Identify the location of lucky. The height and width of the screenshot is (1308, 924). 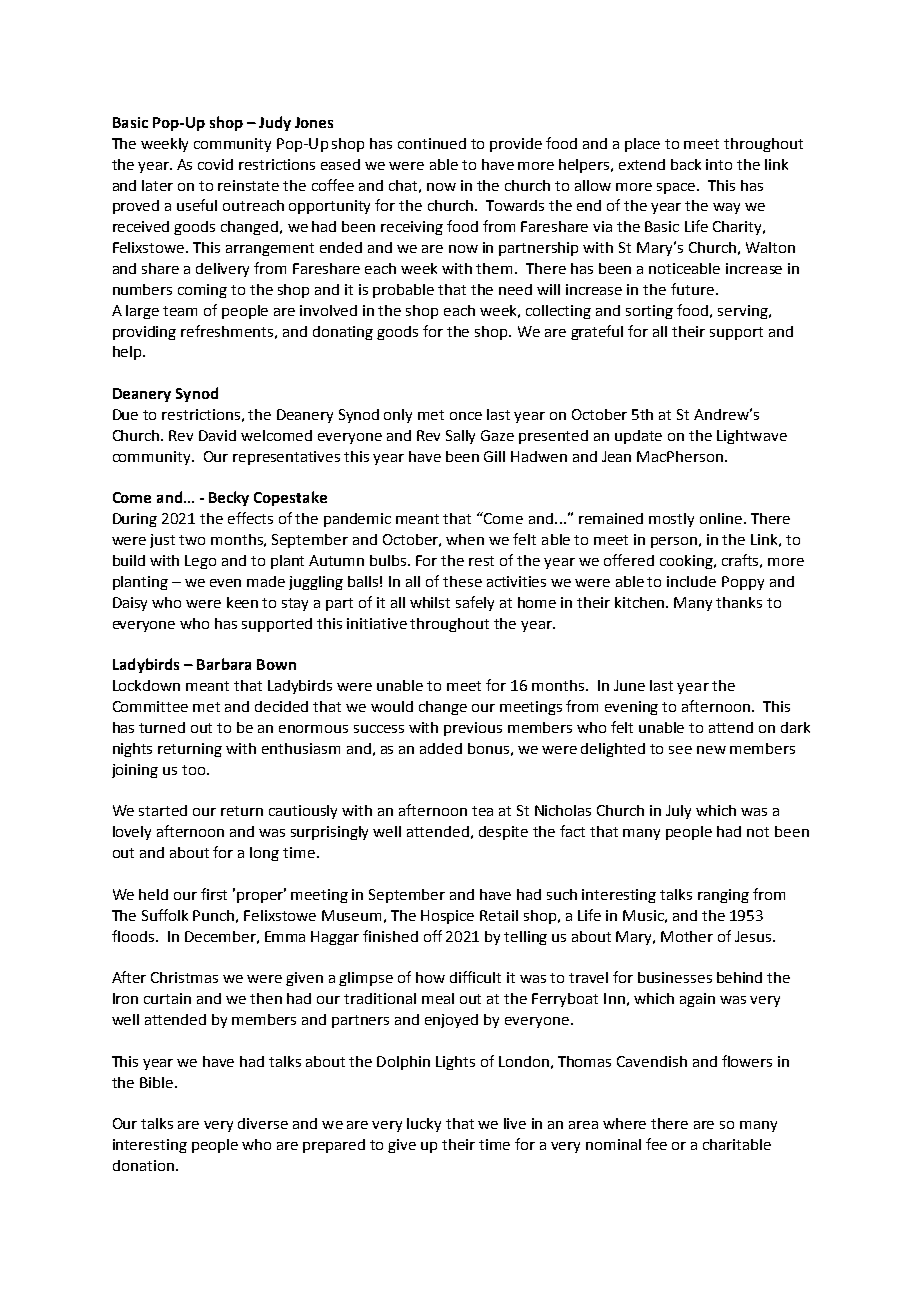
(424, 1125).
